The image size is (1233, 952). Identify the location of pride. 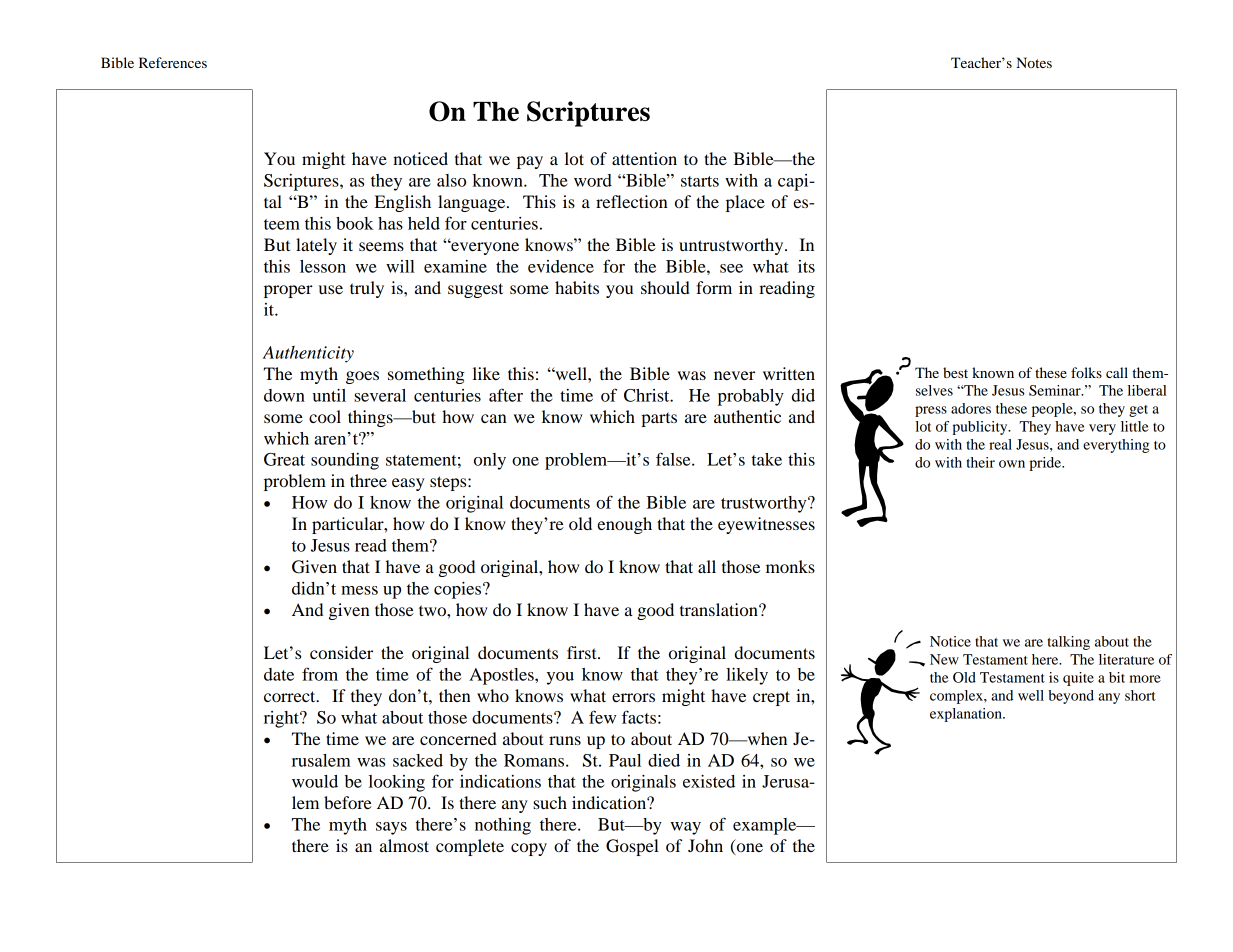
(1046, 464).
